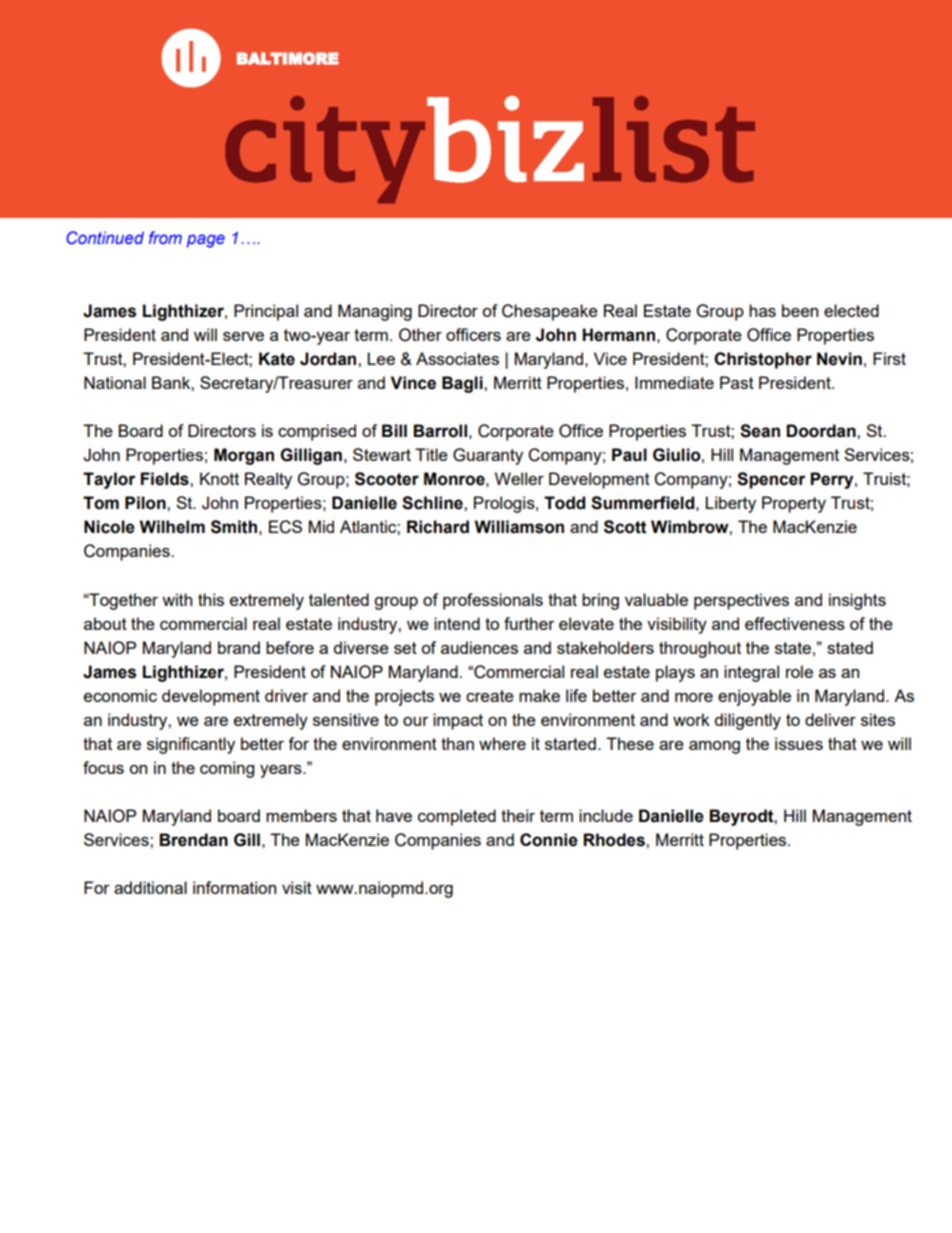  Describe the element at coordinates (615, 840) in the page. I see `Rhodes` at that location.
